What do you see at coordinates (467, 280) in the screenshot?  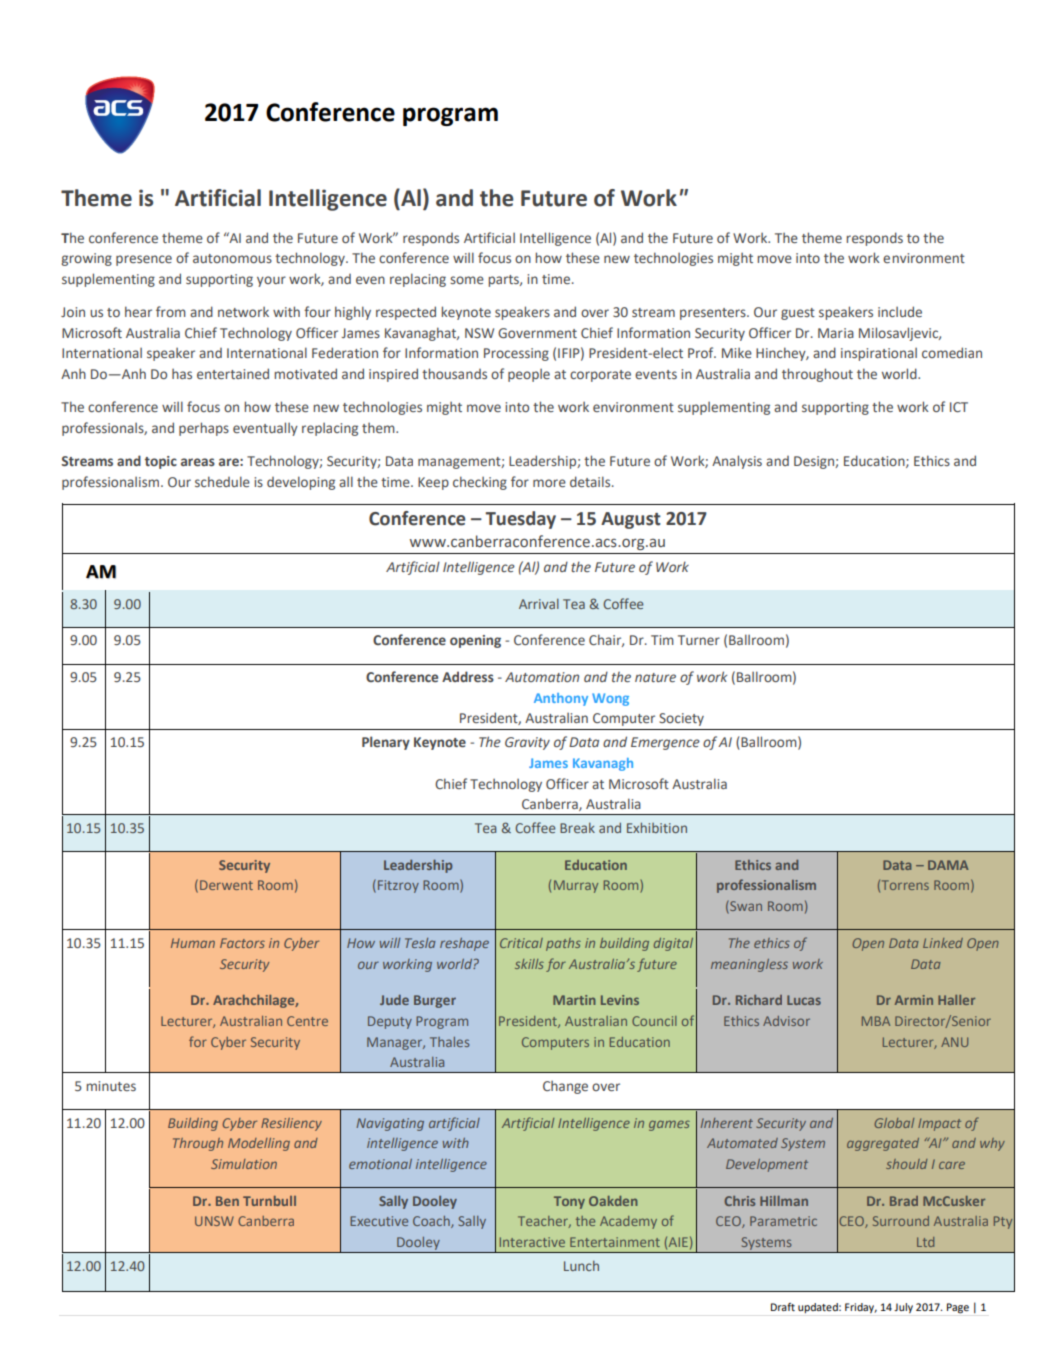 I see `some` at bounding box center [467, 280].
